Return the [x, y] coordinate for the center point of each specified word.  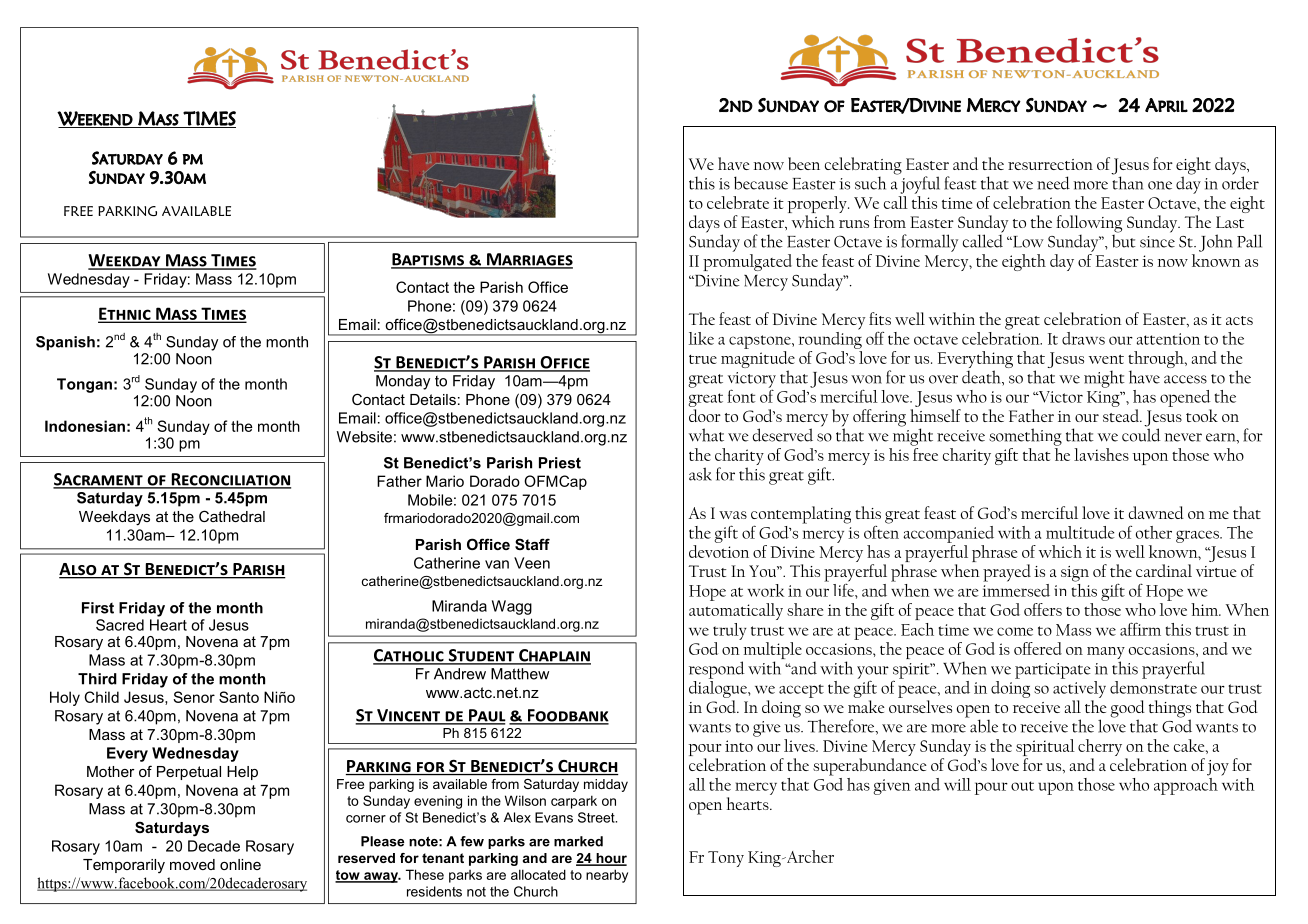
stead [1122, 415]
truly [730, 631]
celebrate [738, 202]
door [705, 415]
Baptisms [428, 260]
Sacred [120, 625]
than [1127, 182]
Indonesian [85, 426]
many [1106, 654]
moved [192, 864]
